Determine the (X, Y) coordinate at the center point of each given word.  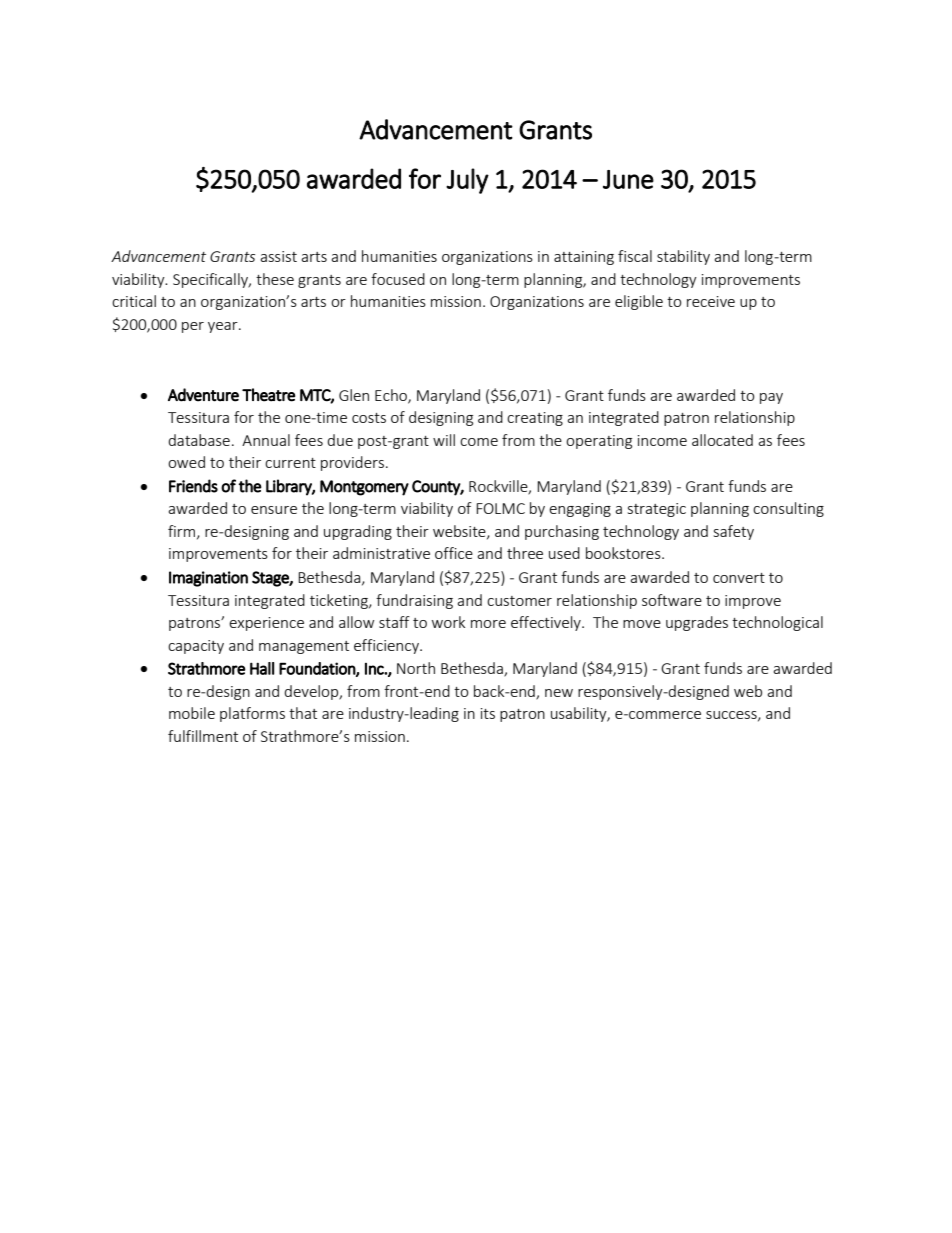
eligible (639, 302)
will (444, 440)
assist (278, 256)
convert (739, 578)
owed (186, 462)
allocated (722, 440)
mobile (192, 713)
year (224, 327)
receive (711, 301)
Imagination (208, 579)
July (467, 181)
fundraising (414, 601)
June (628, 179)
